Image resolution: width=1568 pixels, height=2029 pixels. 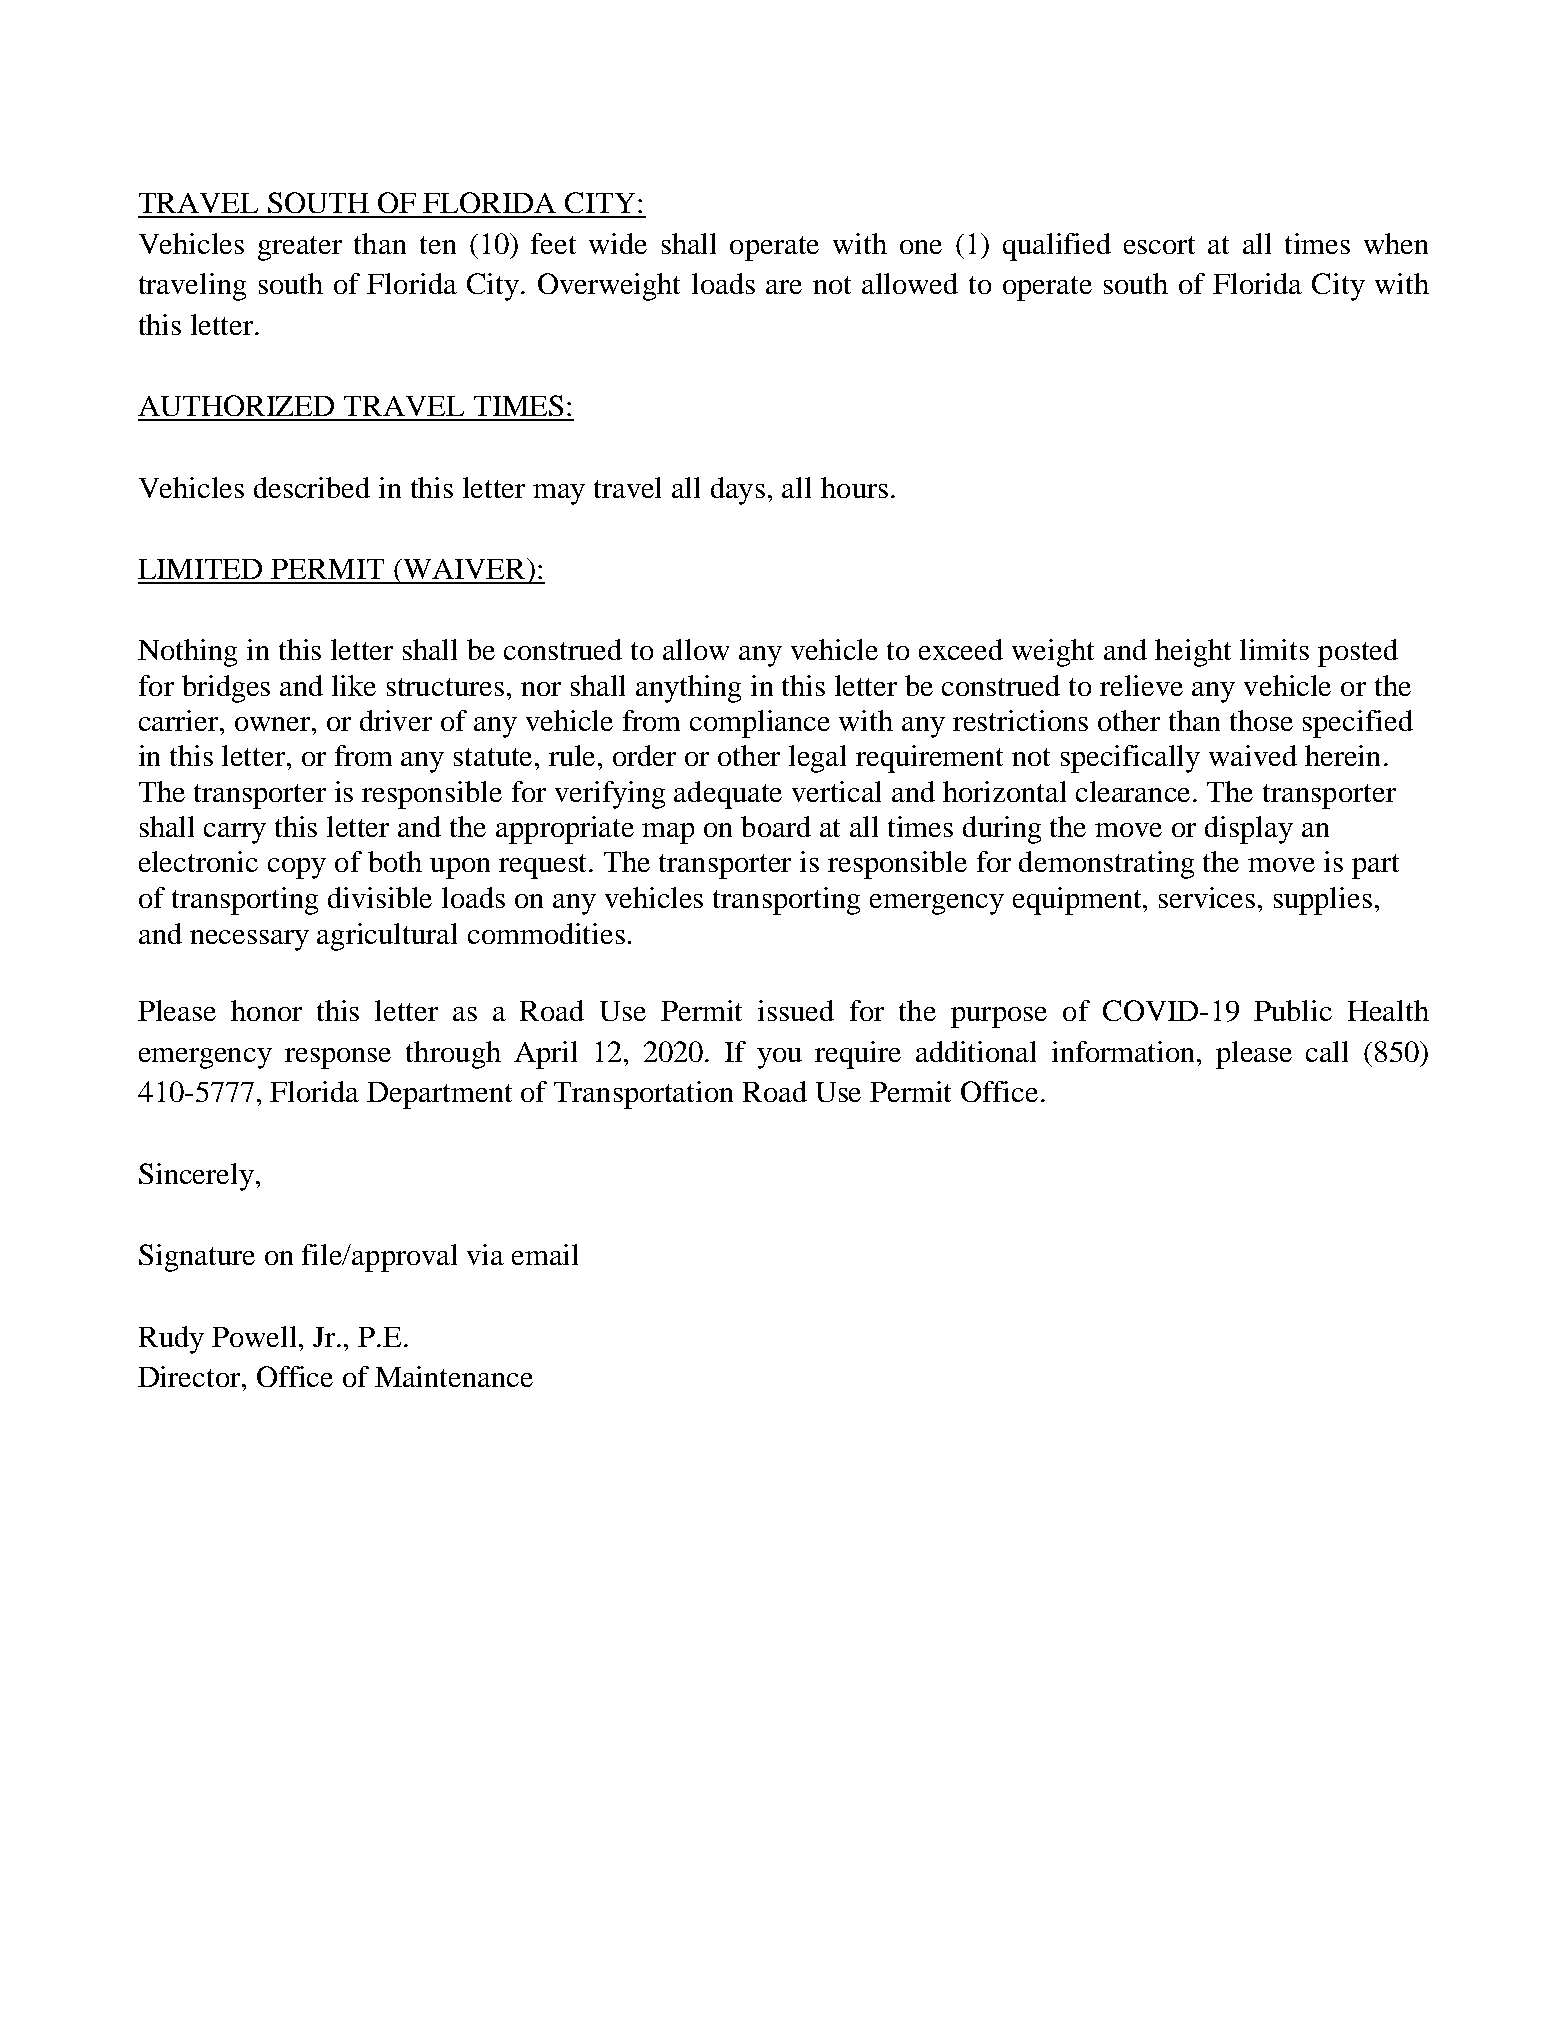 What do you see at coordinates (256, 1336) in the image?
I see `Powell` at bounding box center [256, 1336].
